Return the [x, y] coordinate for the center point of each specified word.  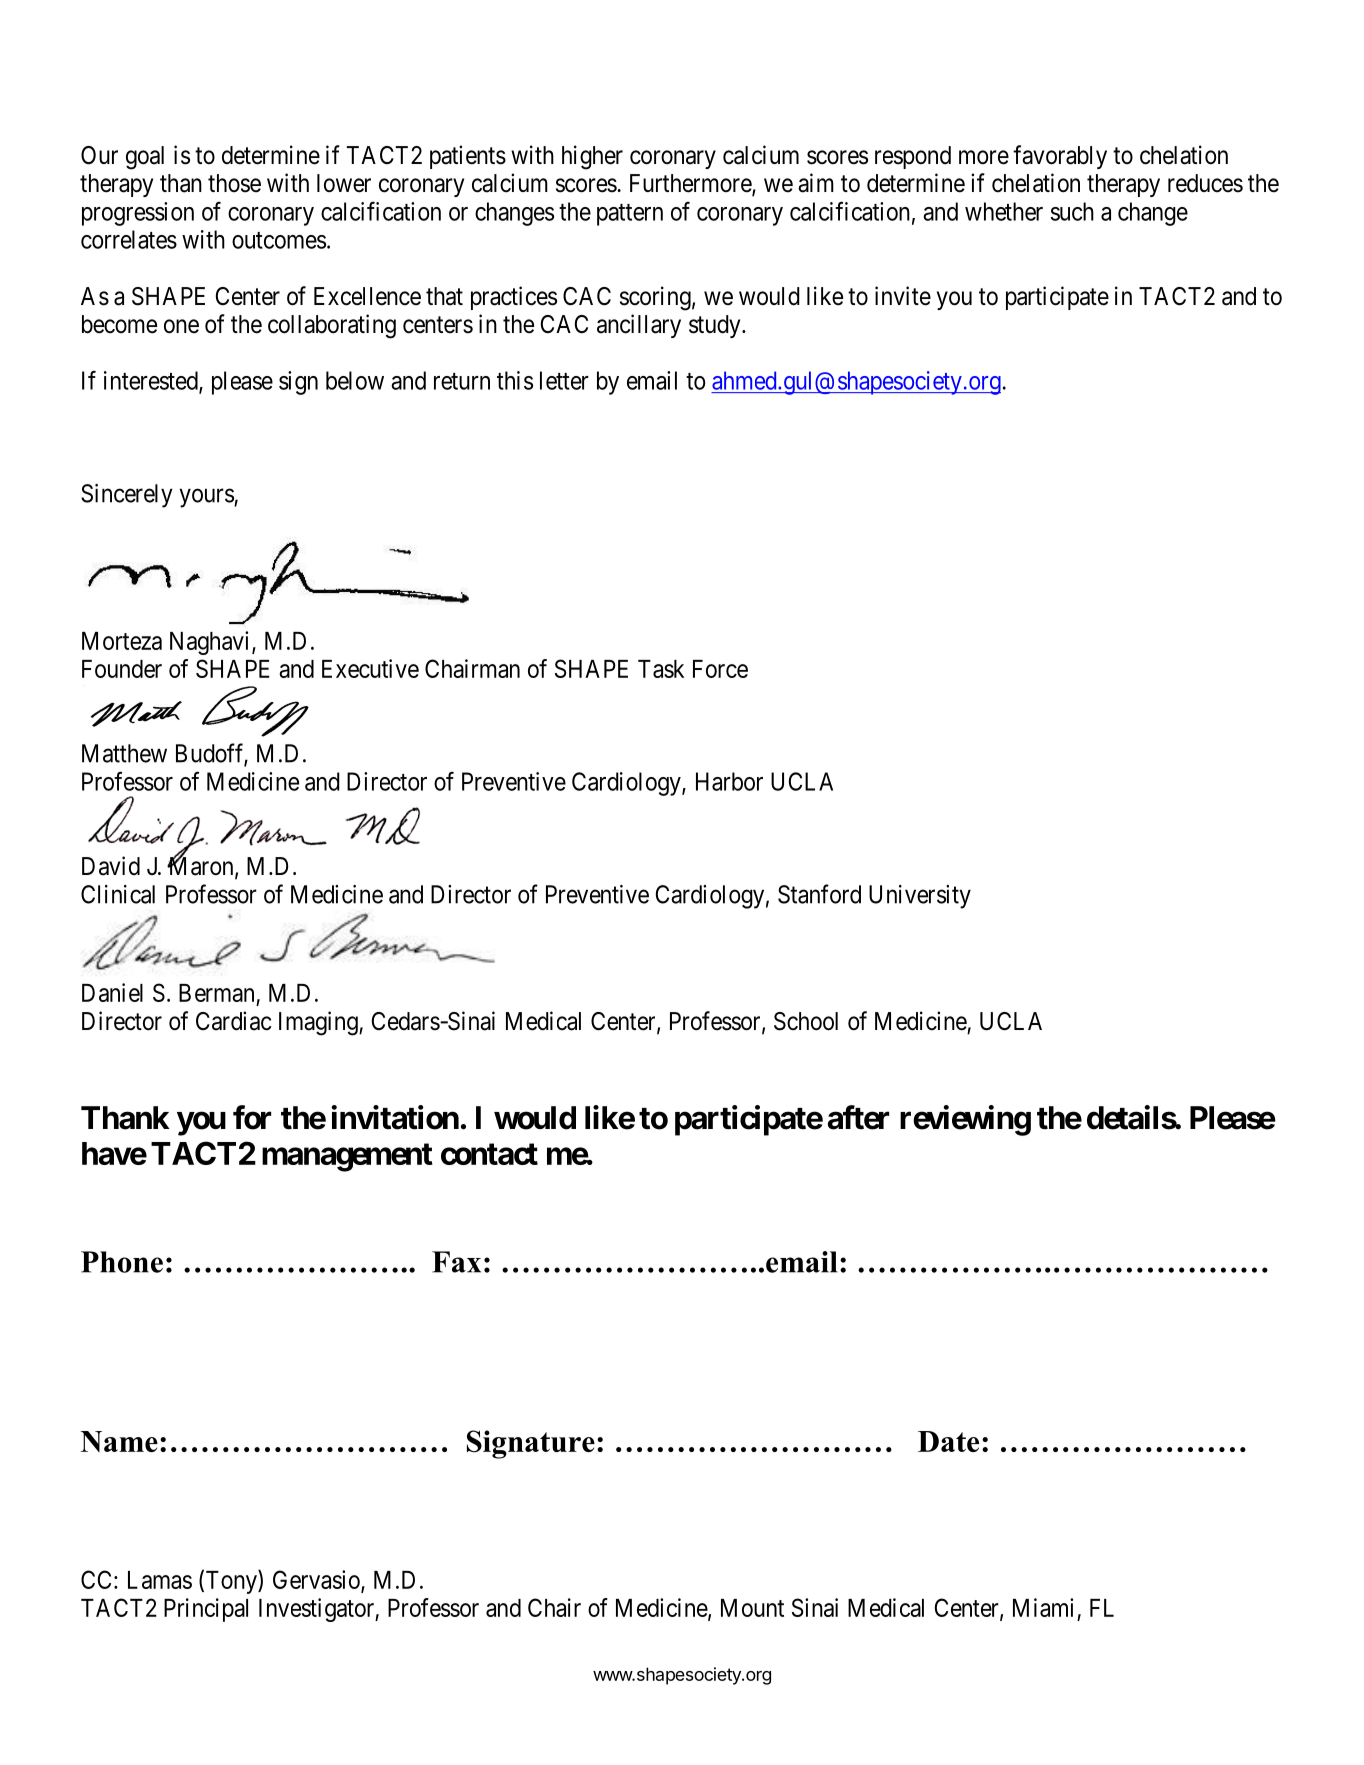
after [858, 1117]
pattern [630, 215]
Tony [231, 1582]
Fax [456, 1262]
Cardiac [233, 1021]
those [234, 183]
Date [948, 1441]
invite [903, 296]
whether [1004, 211]
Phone [122, 1262]
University [920, 897]
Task [661, 669]
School [806, 1021]
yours [207, 498]
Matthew [124, 753]
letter [564, 380]
